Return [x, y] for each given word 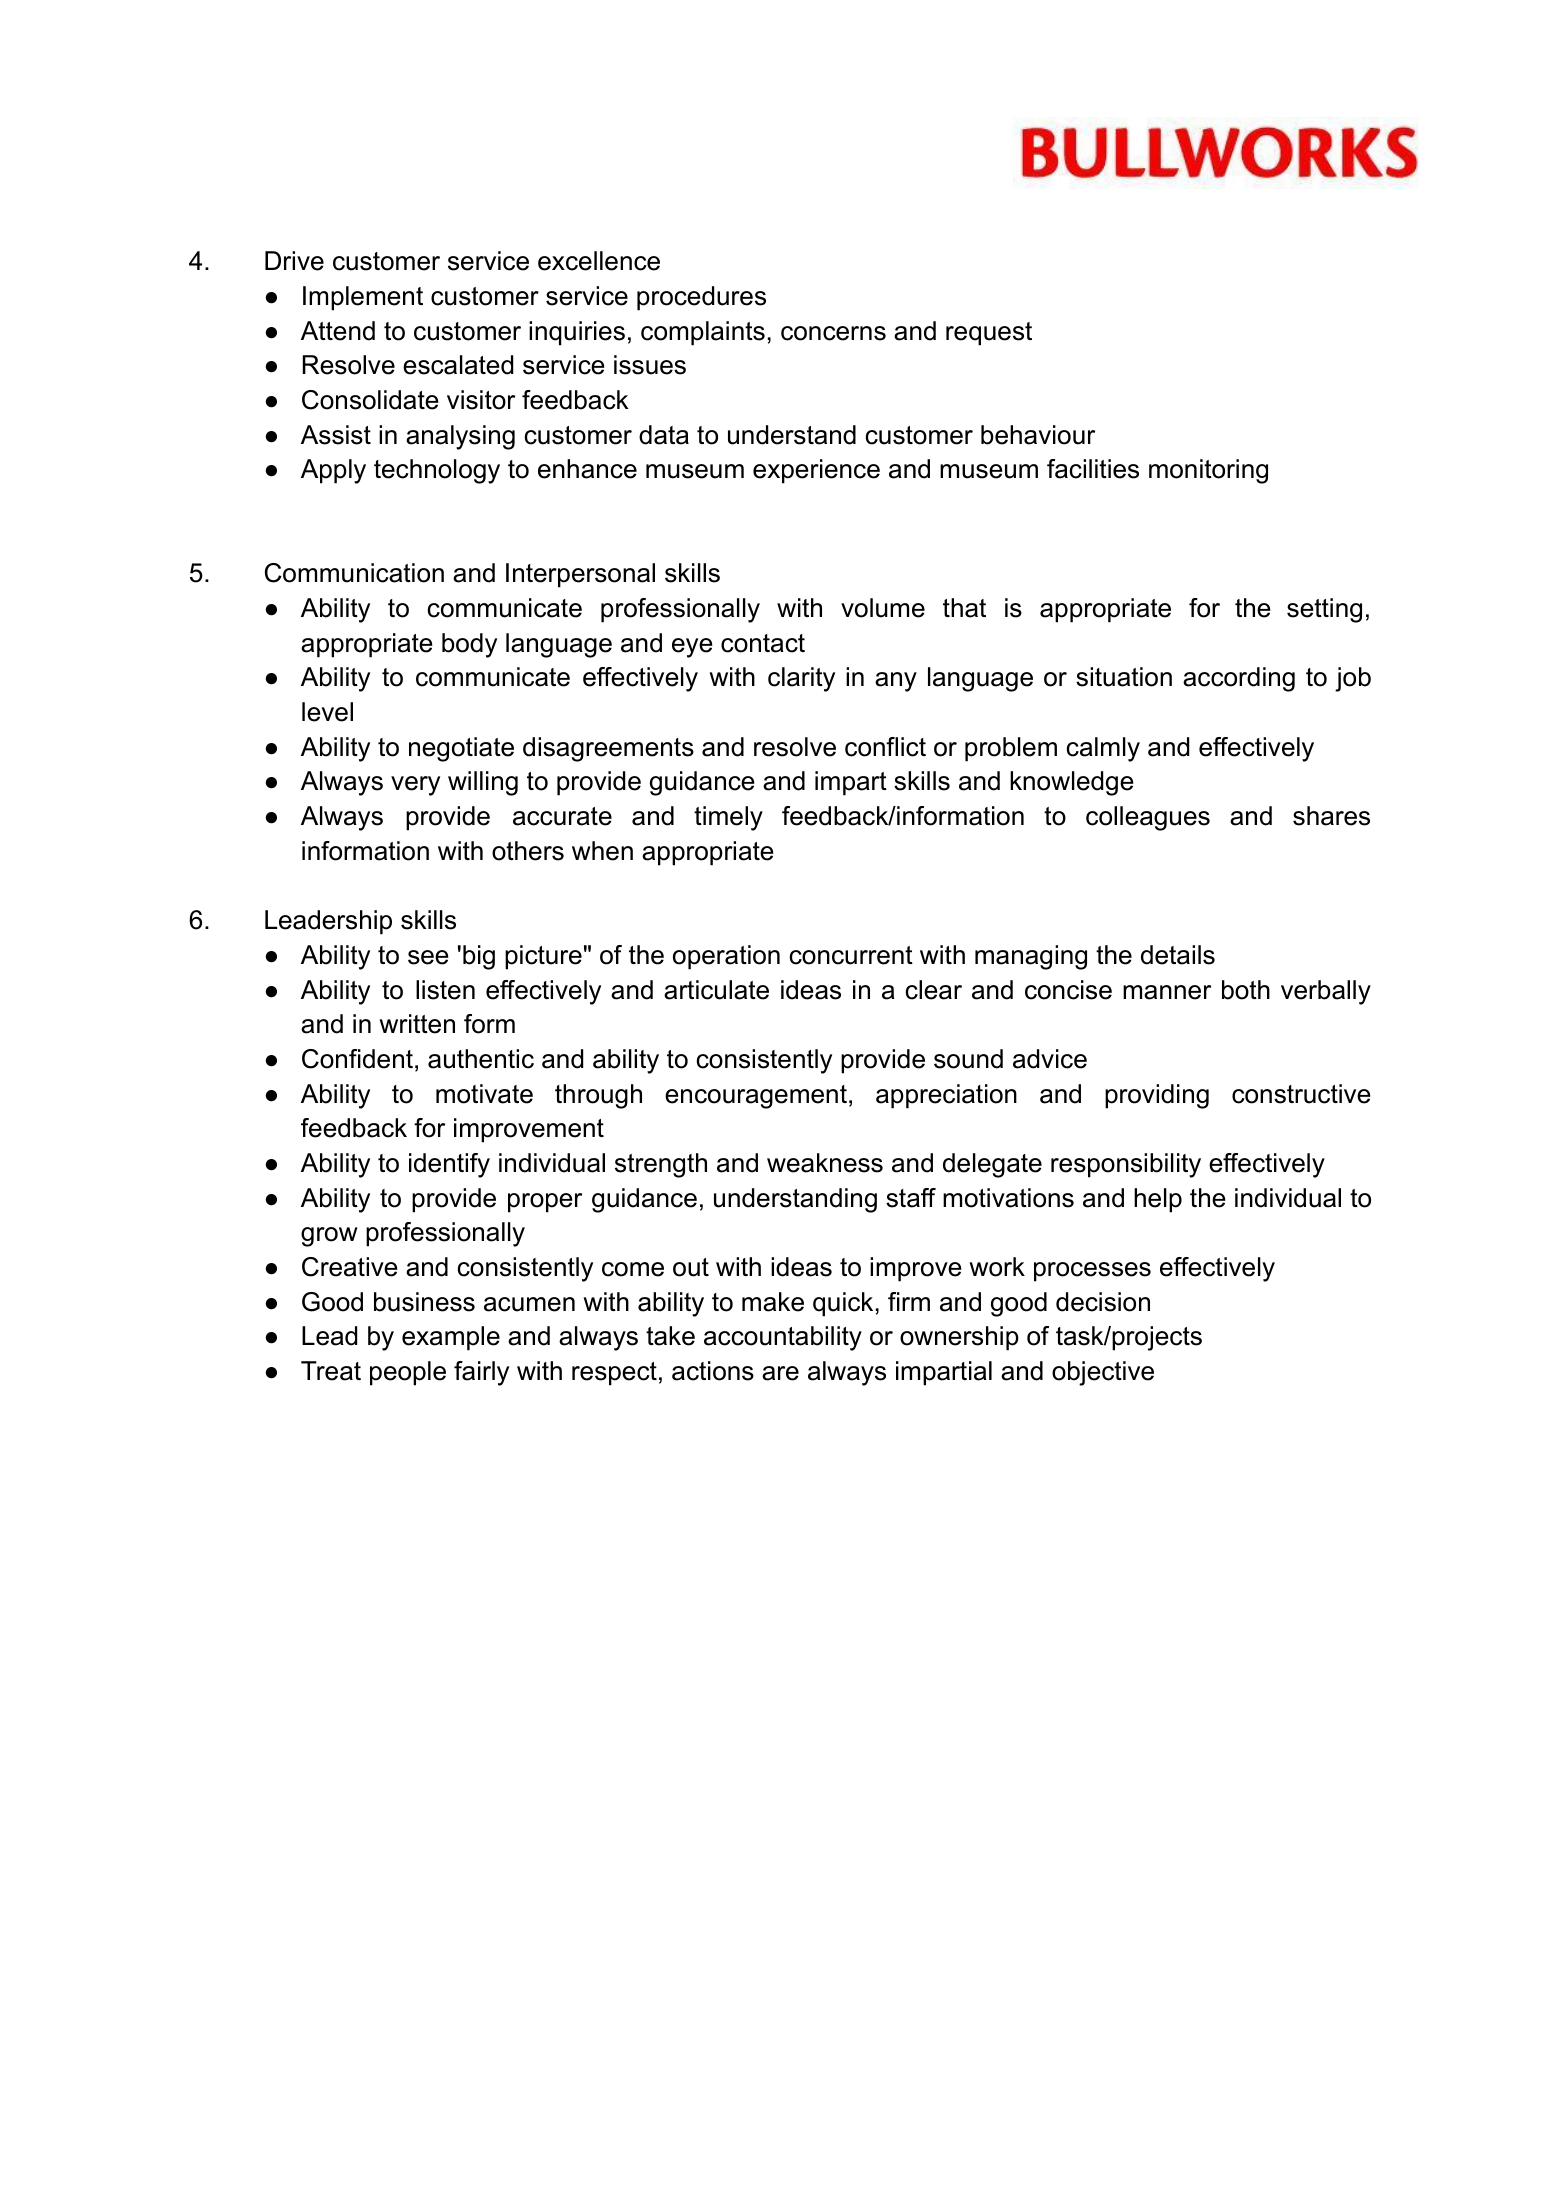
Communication [354, 573]
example [451, 1338]
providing [1157, 1096]
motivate [484, 1094]
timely [728, 818]
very [415, 786]
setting [1324, 610]
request [989, 334]
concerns [833, 333]
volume [883, 608]
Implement [363, 298]
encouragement [756, 1097]
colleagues [1148, 818]
